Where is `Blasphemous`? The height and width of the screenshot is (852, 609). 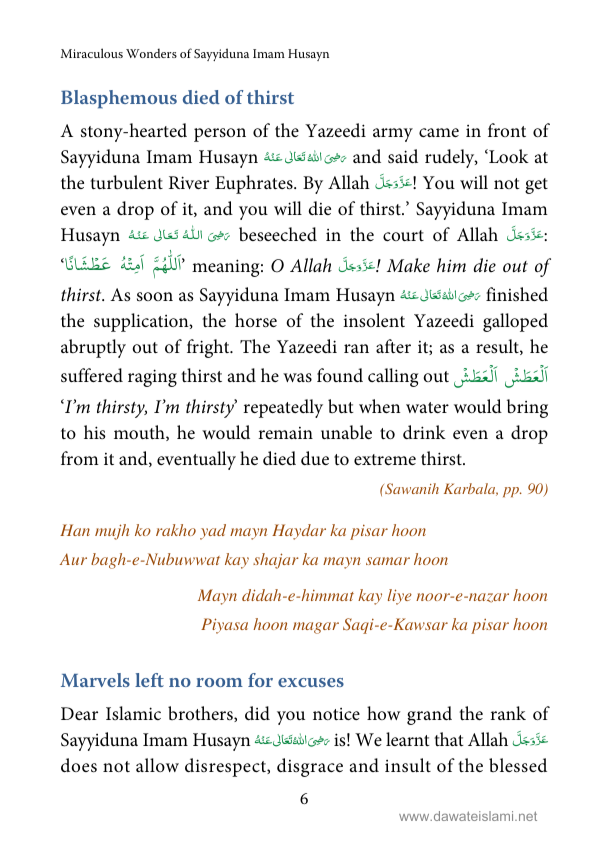
Blasphemous is located at coordinates (119, 99).
